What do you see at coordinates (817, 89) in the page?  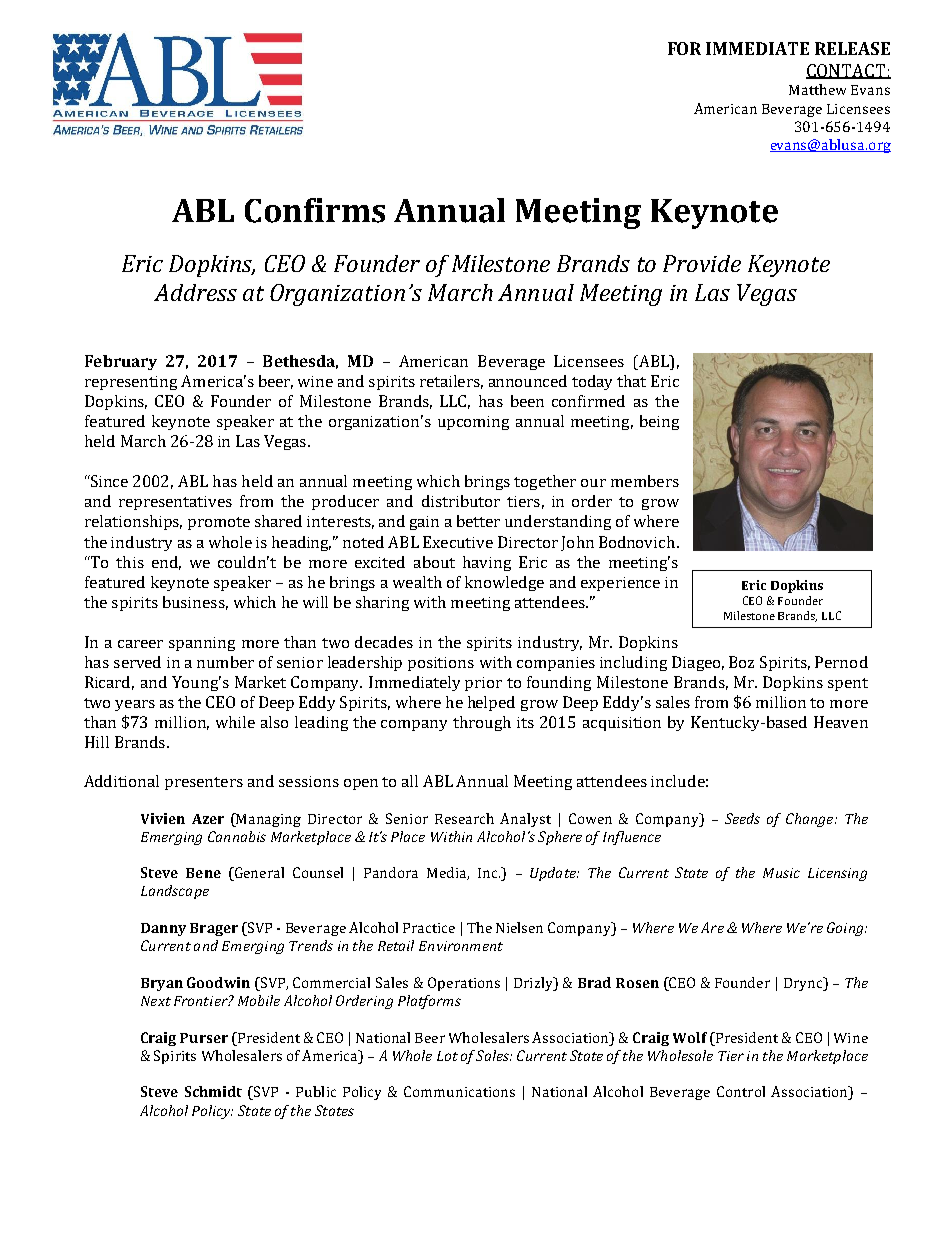 I see `Matthew` at bounding box center [817, 89].
